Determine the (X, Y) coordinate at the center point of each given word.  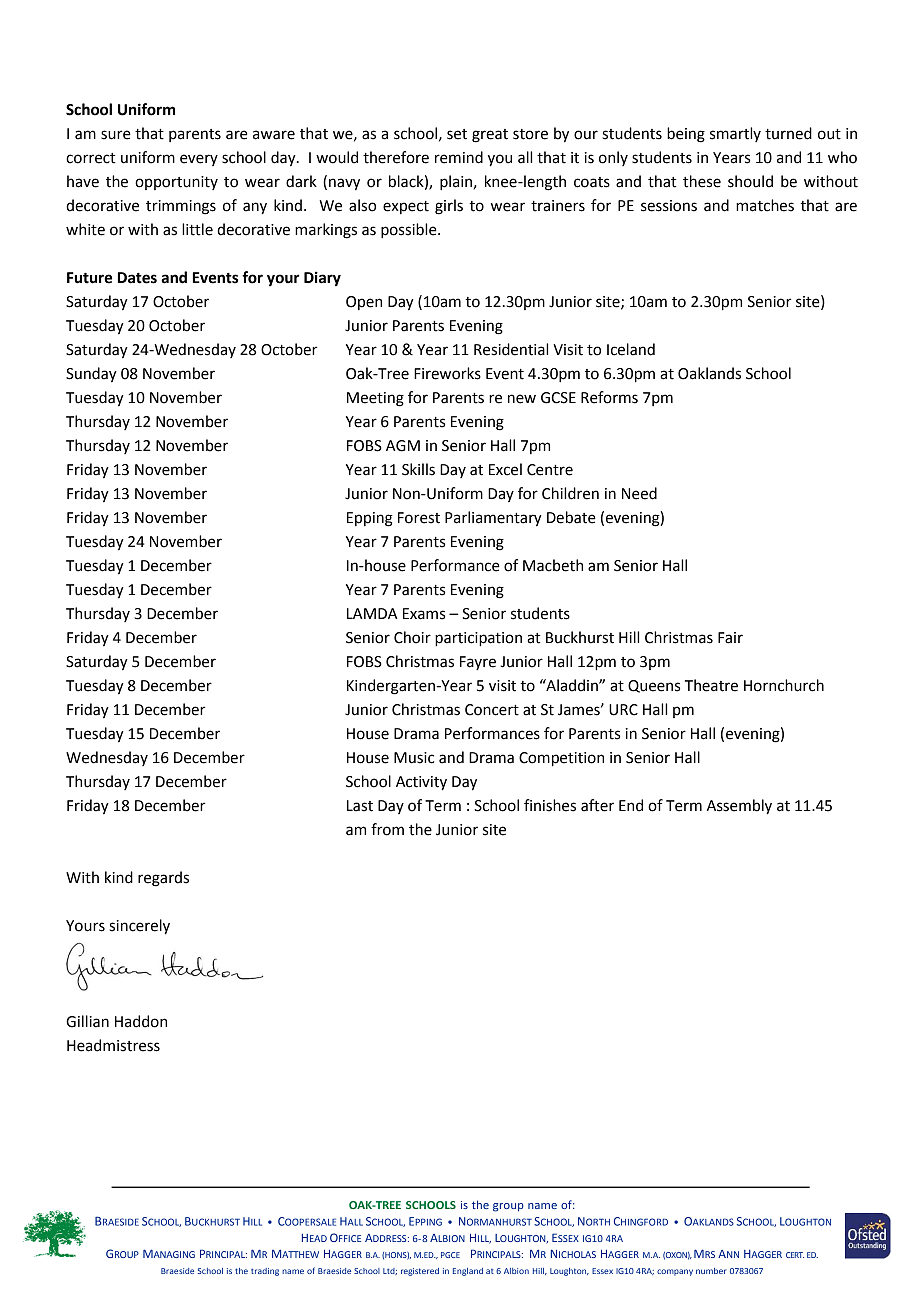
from (387, 829)
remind (459, 157)
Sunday (91, 375)
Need (639, 493)
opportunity (176, 183)
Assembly (739, 807)
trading (265, 1272)
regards (163, 879)
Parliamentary (493, 519)
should (750, 181)
